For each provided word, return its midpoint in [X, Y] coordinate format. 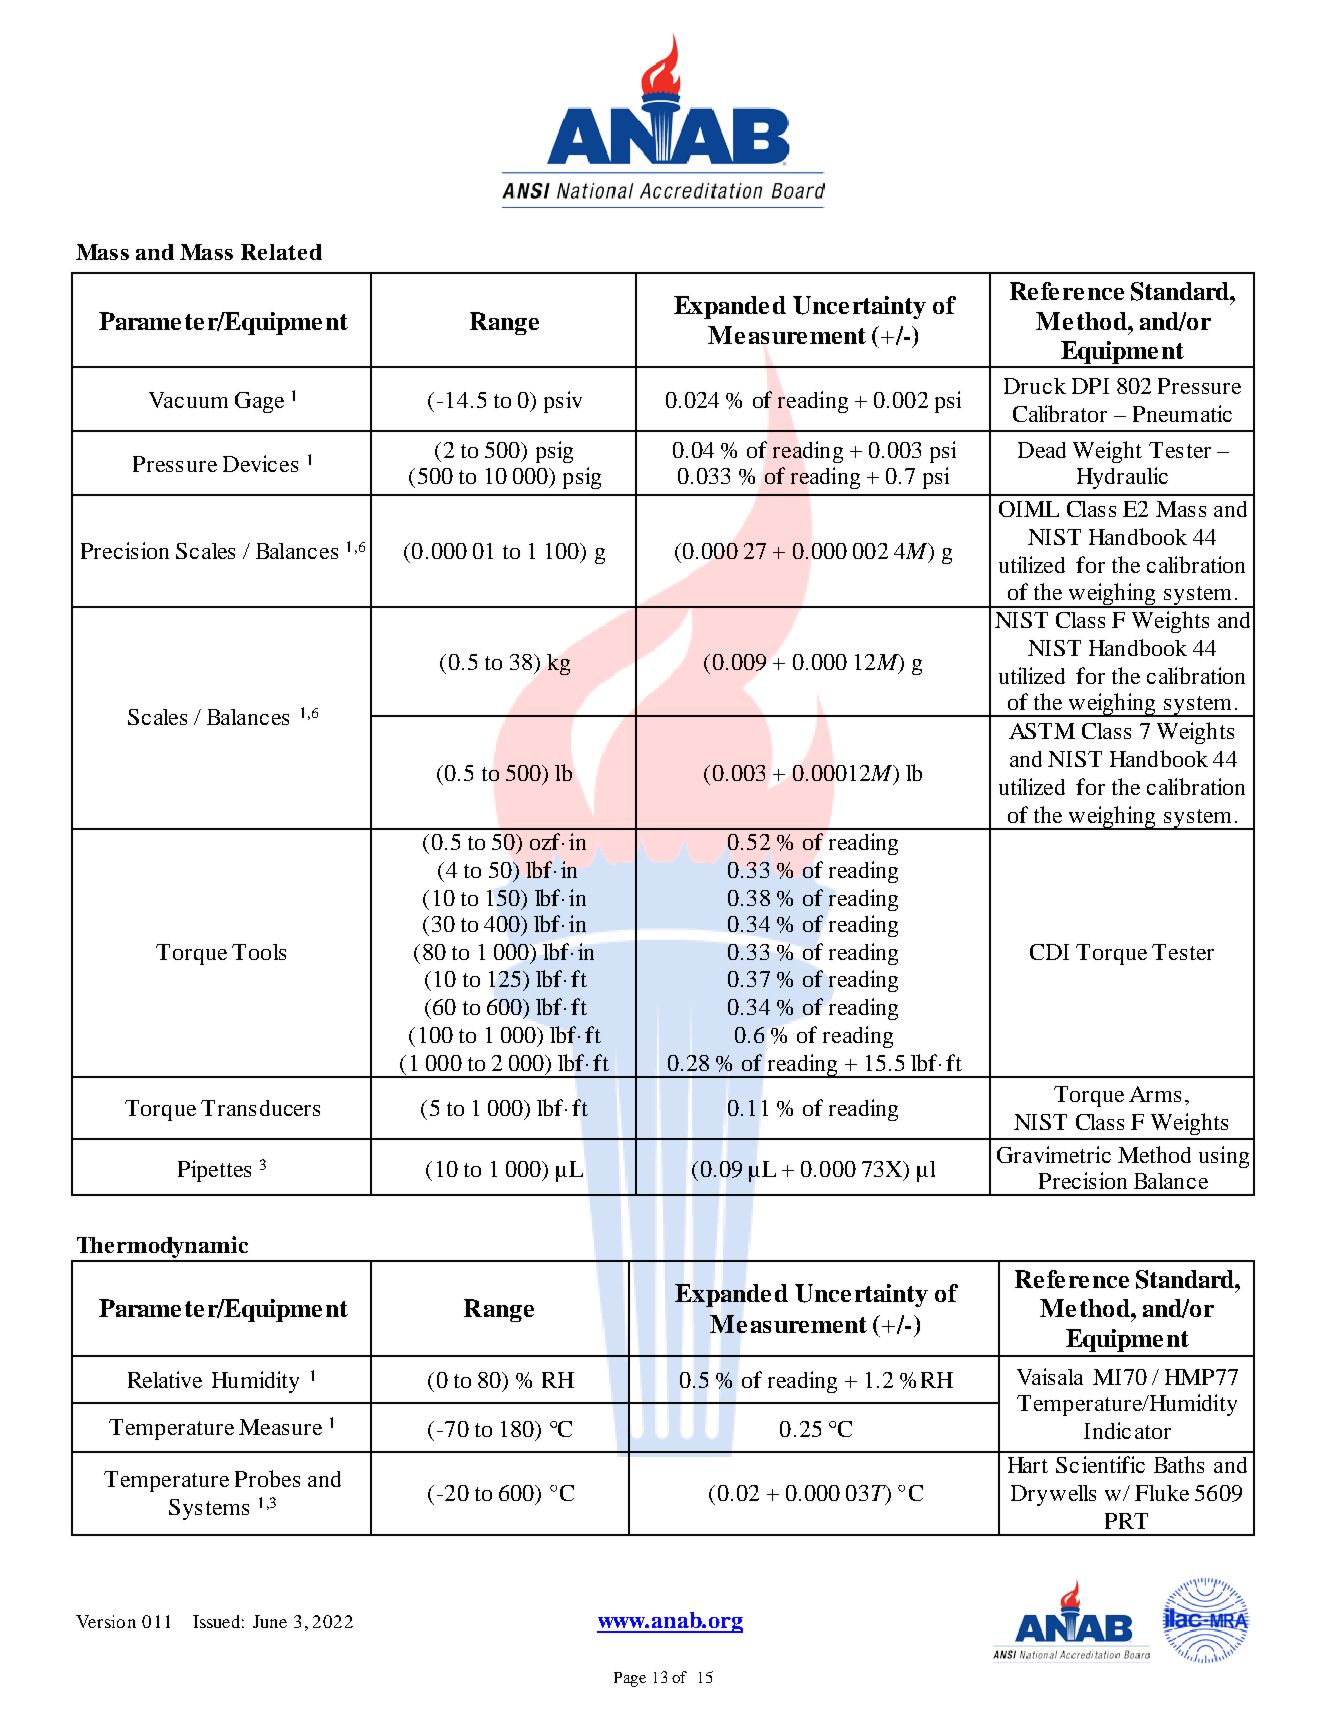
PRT [1126, 1521]
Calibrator [1060, 413]
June [270, 1621]
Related [281, 252]
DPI [1090, 386]
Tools [259, 952]
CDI [1049, 952]
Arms [1155, 1094]
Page [630, 1679]
